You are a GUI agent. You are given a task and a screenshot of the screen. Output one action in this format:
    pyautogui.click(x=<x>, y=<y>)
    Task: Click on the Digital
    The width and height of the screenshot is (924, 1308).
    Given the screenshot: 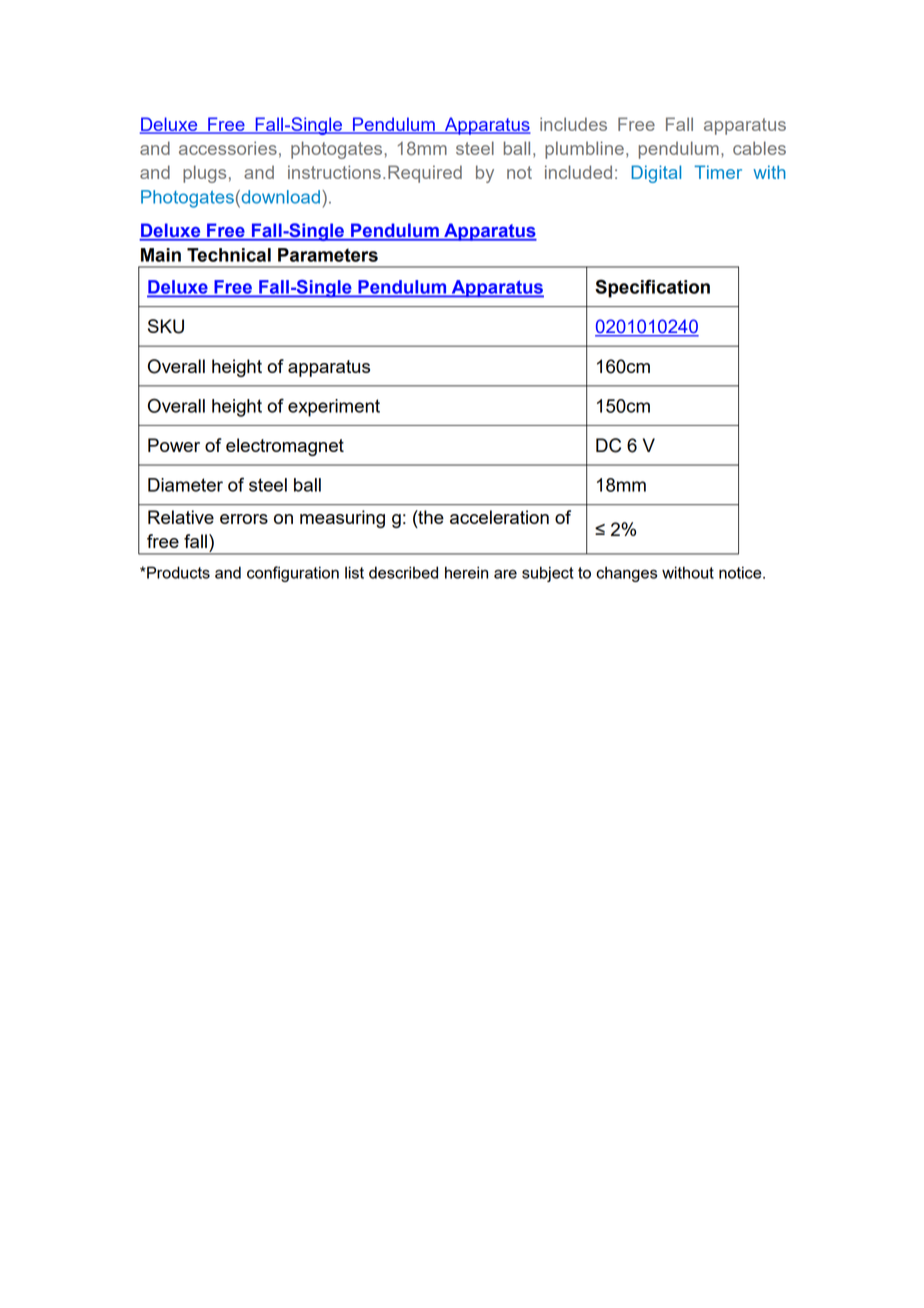 What is the action you would take?
    pyautogui.click(x=656, y=174)
